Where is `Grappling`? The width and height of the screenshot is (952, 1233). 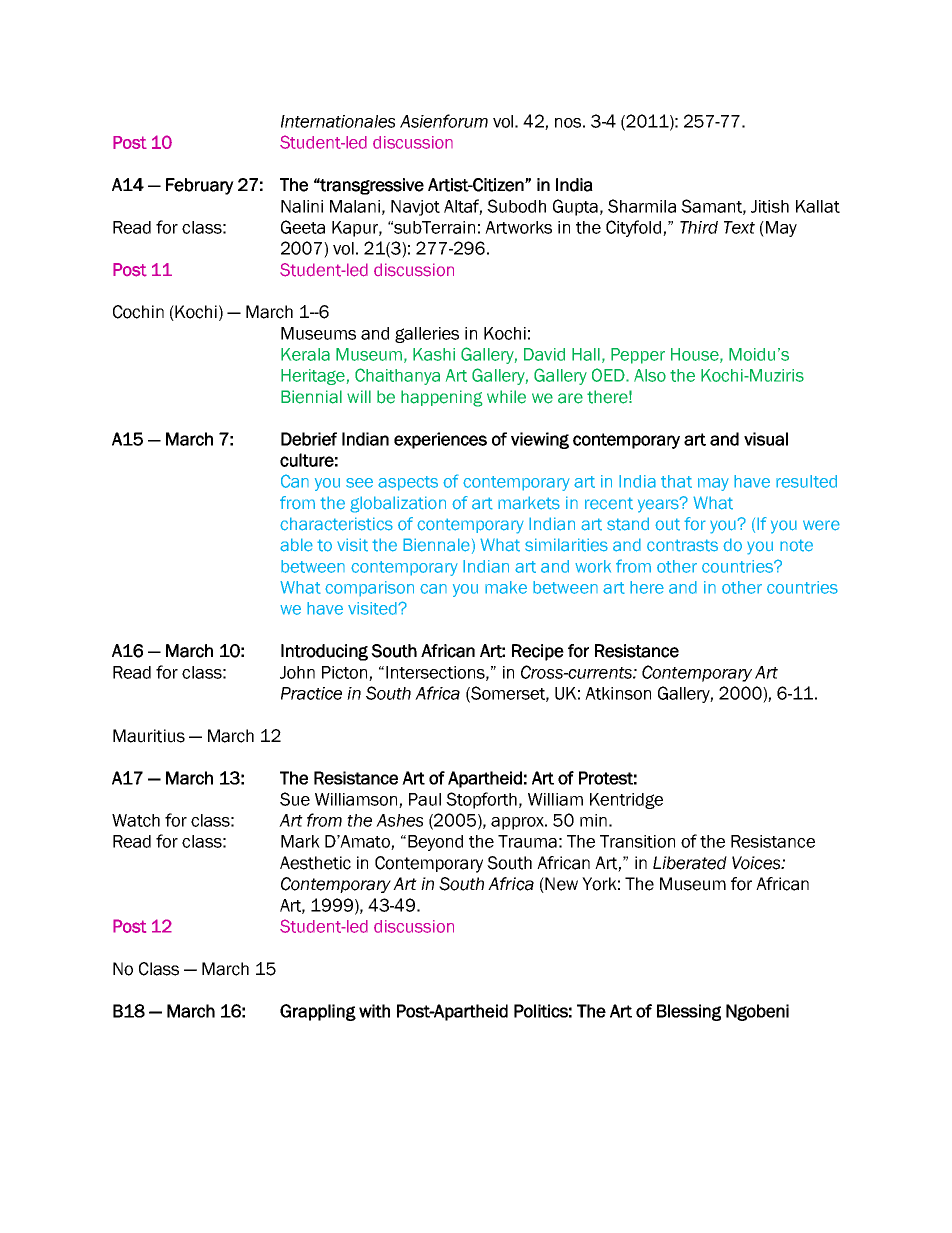 Grappling is located at coordinates (318, 1012).
